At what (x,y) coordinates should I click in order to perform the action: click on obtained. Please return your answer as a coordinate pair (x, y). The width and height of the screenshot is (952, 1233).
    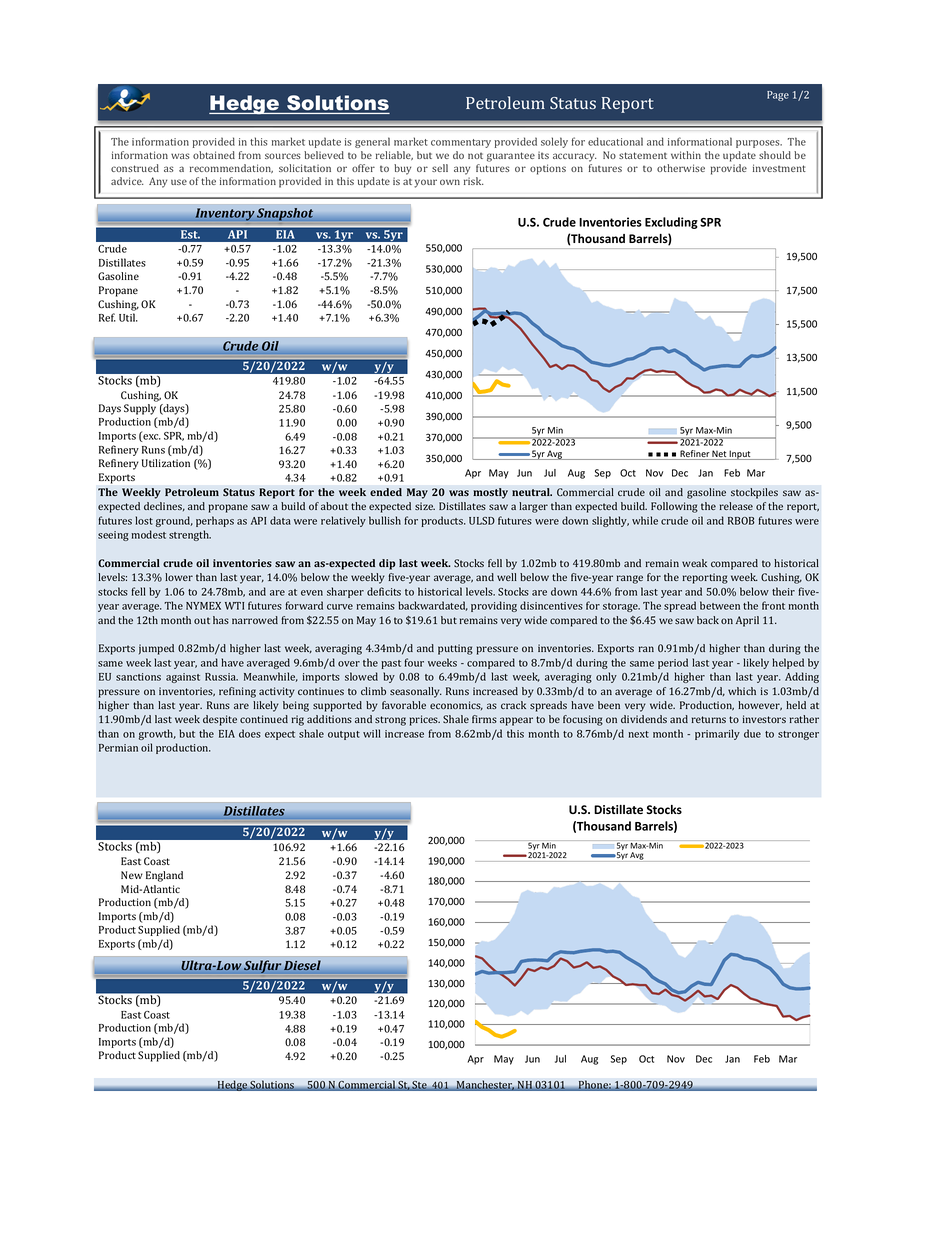
    Looking at the image, I should click on (214, 155).
